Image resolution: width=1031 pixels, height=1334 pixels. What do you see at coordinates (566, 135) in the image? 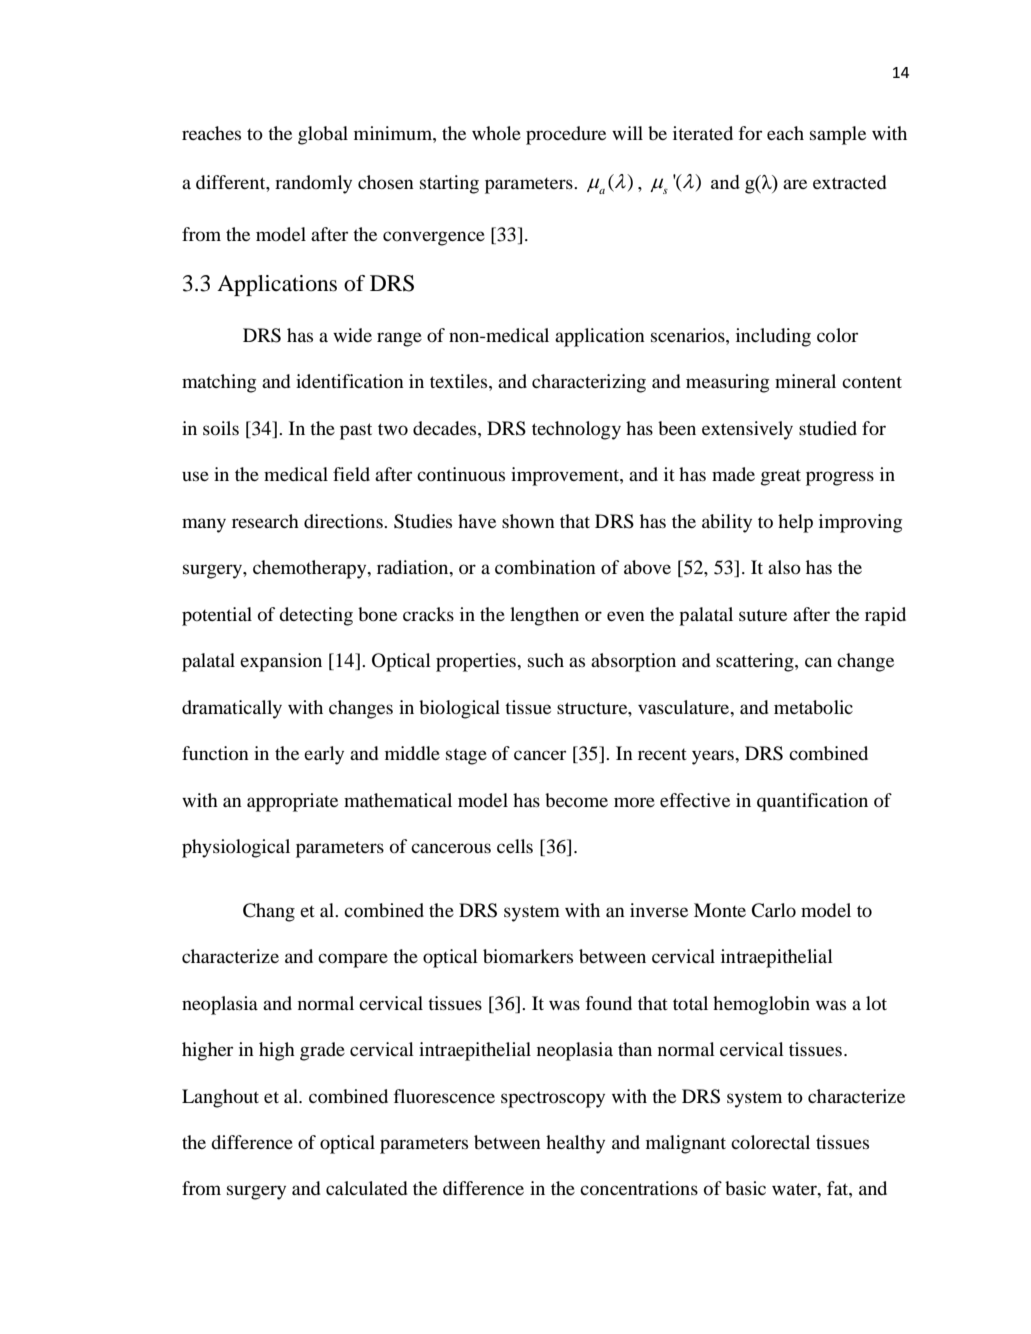
I see `procedure` at bounding box center [566, 135].
